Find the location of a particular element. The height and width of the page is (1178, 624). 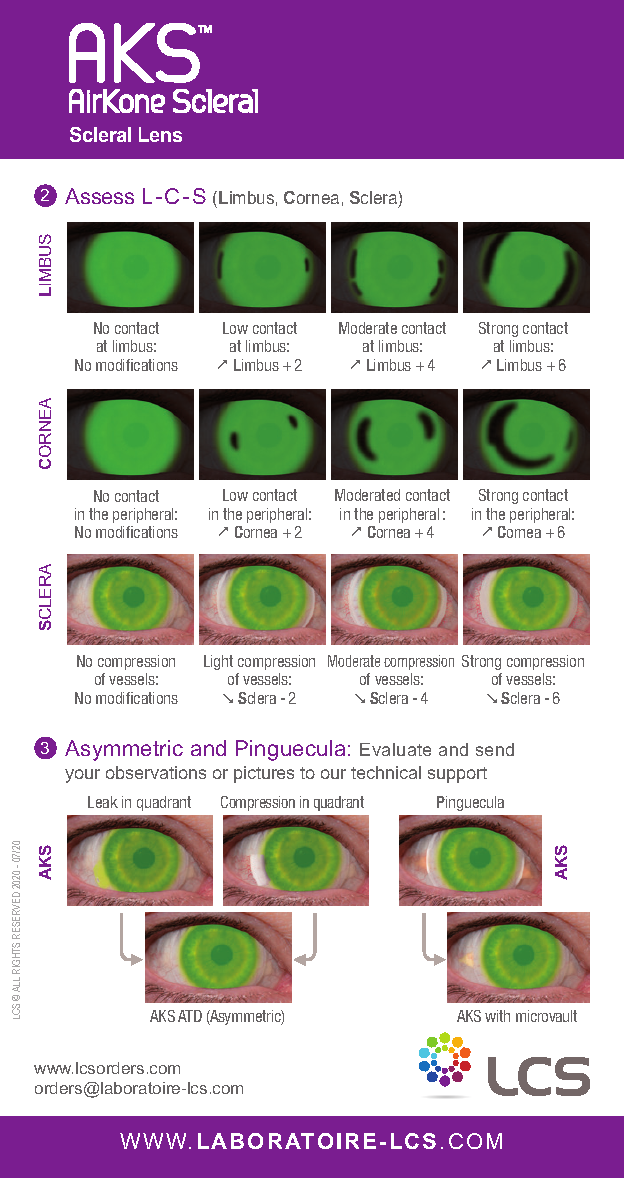

observations is located at coordinates (156, 772).
